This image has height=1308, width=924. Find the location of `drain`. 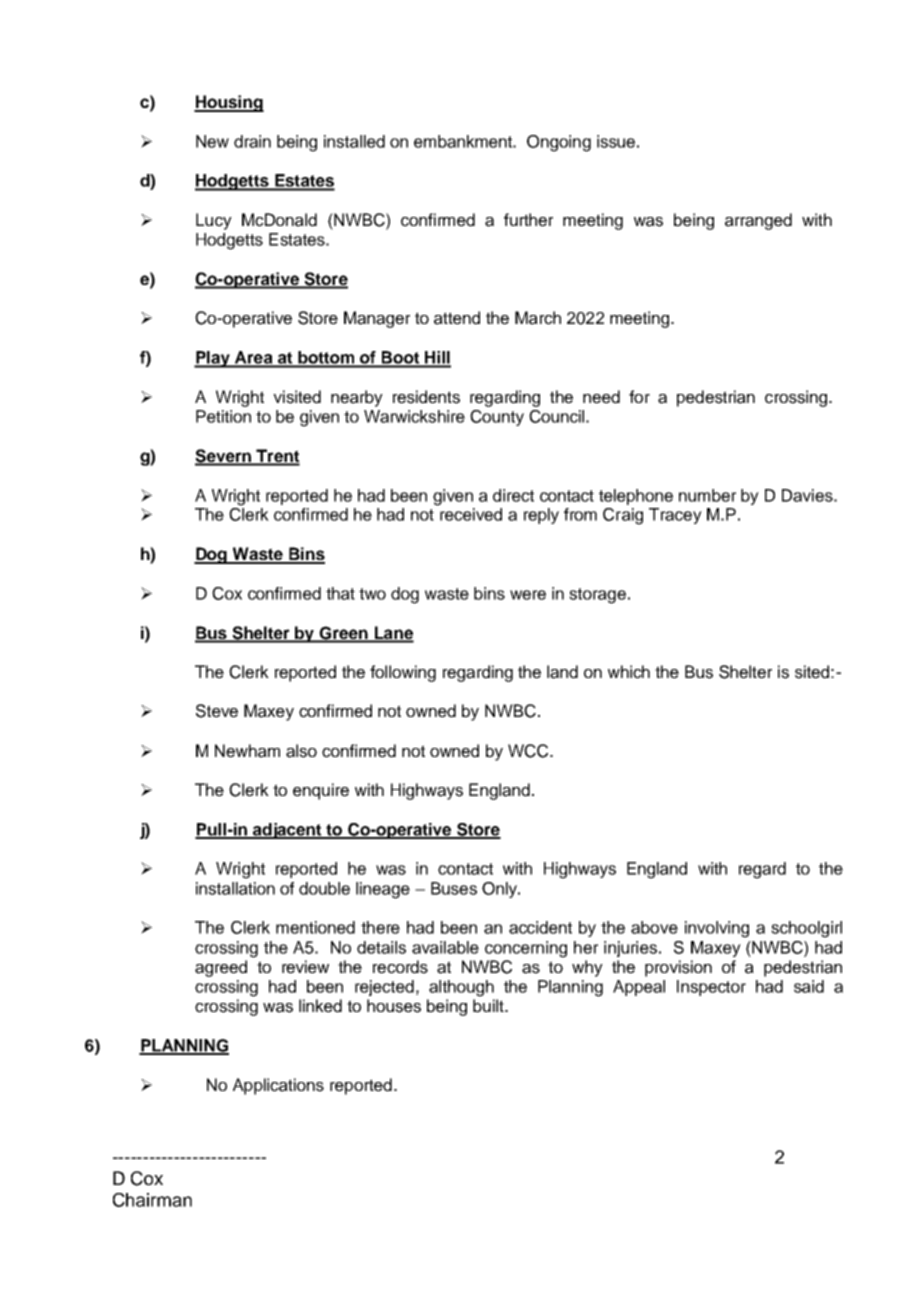

drain is located at coordinates (252, 141).
